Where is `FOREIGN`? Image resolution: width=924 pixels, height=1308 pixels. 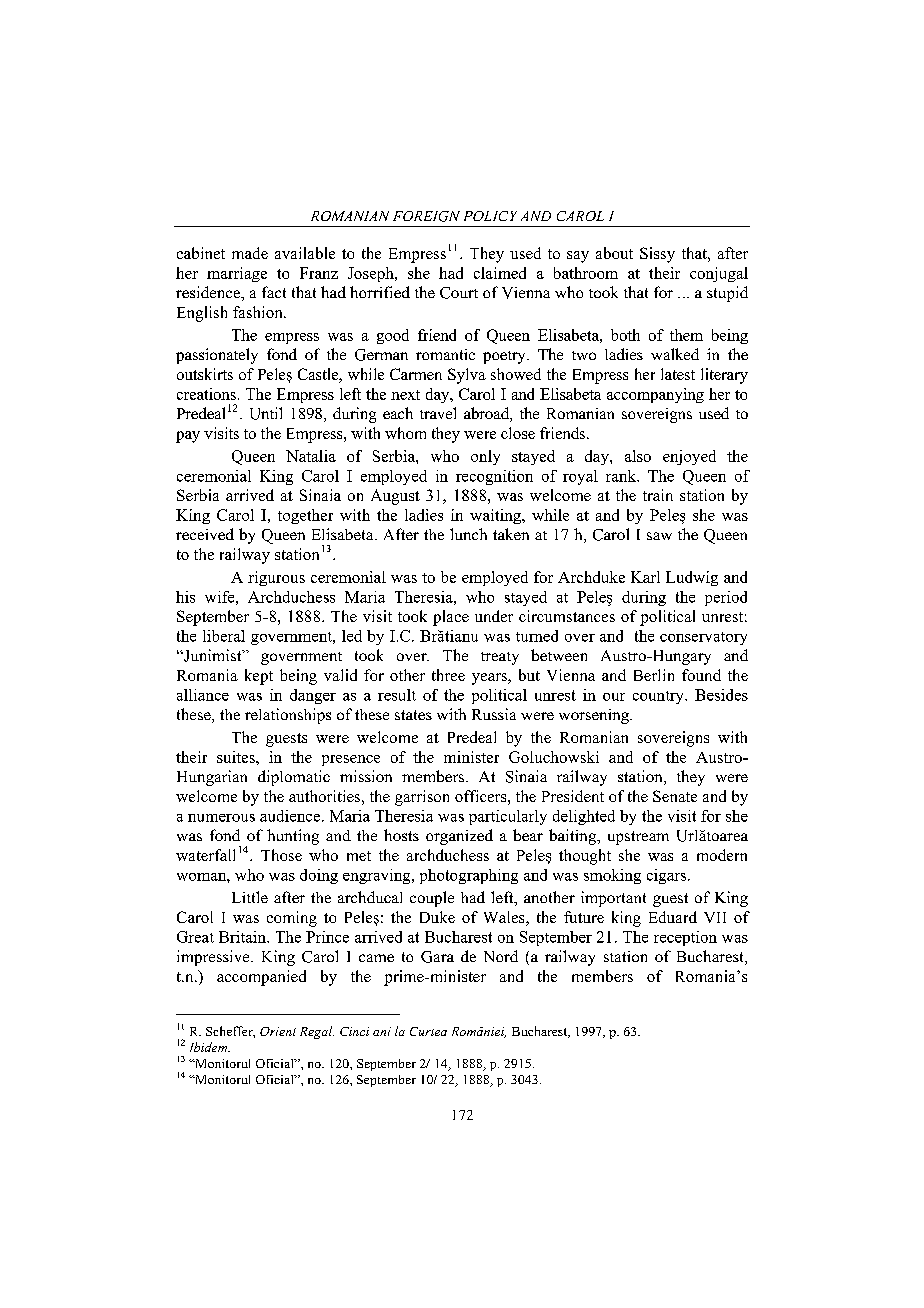 FOREIGN is located at coordinates (426, 216).
